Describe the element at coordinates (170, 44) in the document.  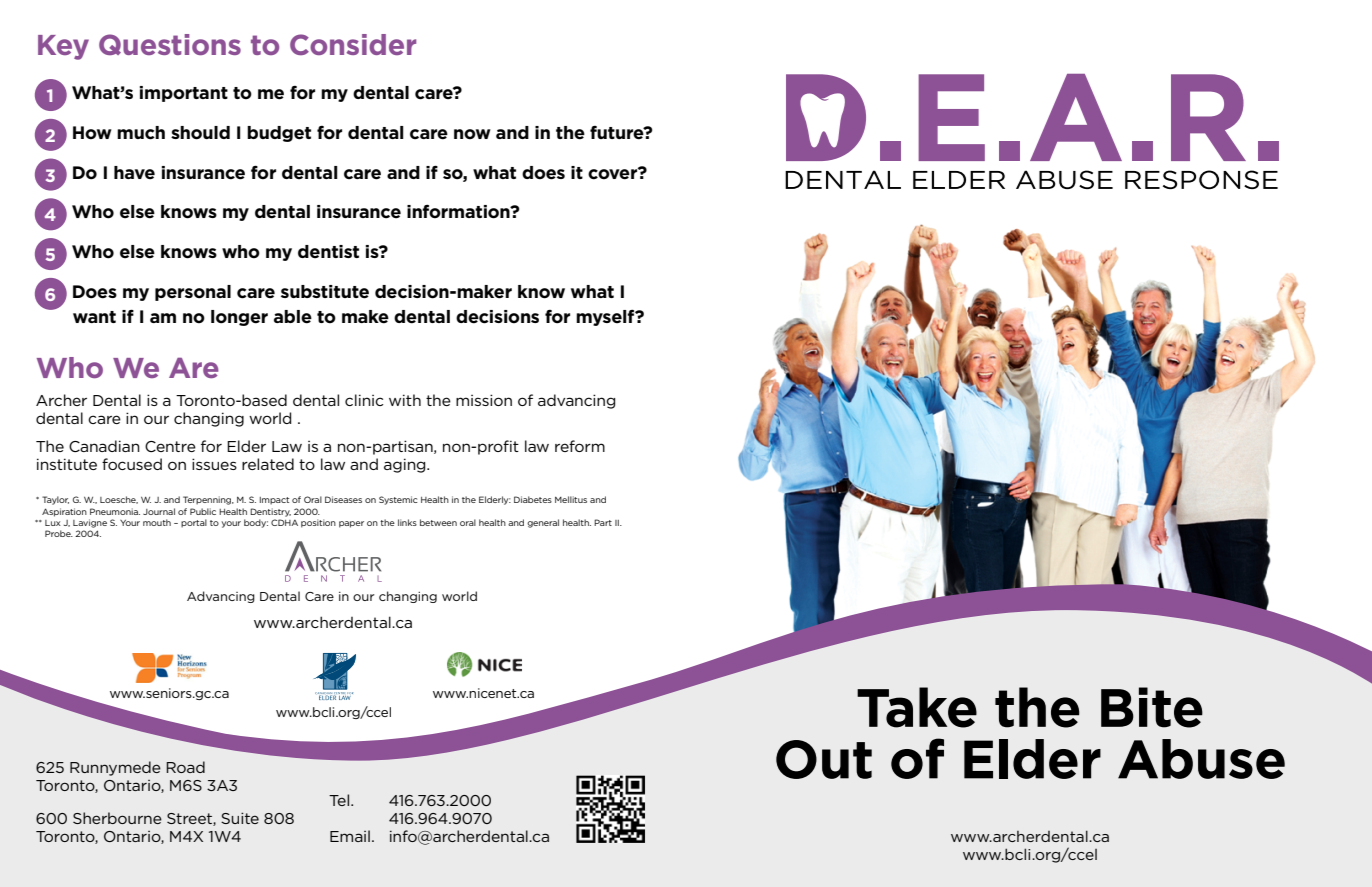
I see `Questions` at that location.
